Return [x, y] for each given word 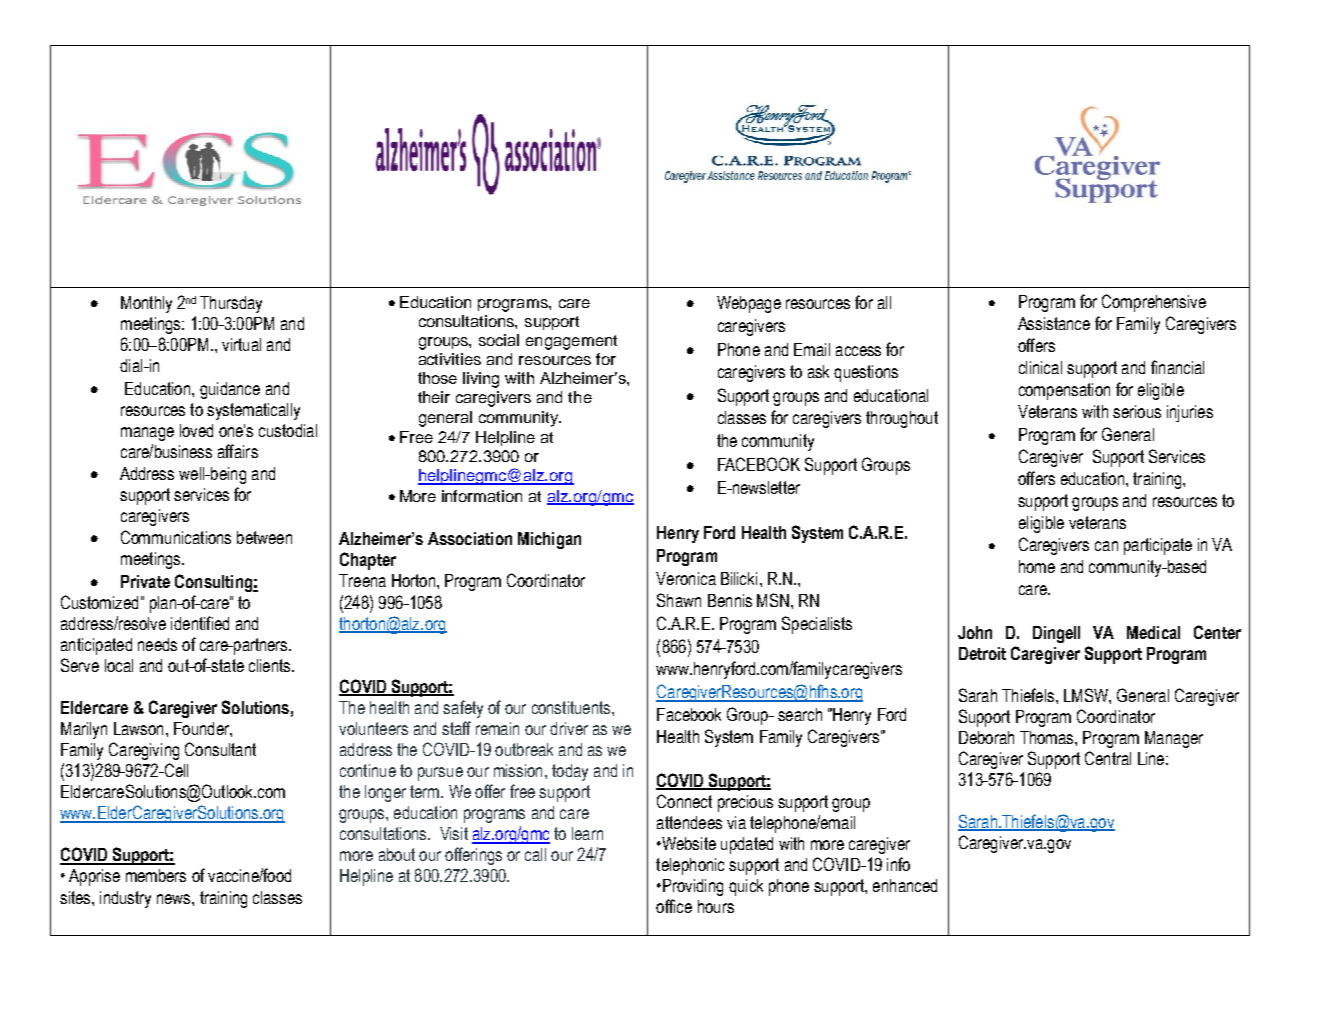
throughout [902, 419]
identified [200, 623]
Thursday [231, 304]
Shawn [679, 600]
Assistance [1054, 323]
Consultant [220, 749]
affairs [238, 451]
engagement [571, 342]
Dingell [1056, 634]
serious [1137, 411]
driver [569, 728]
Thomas [1048, 737]
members [156, 875]
